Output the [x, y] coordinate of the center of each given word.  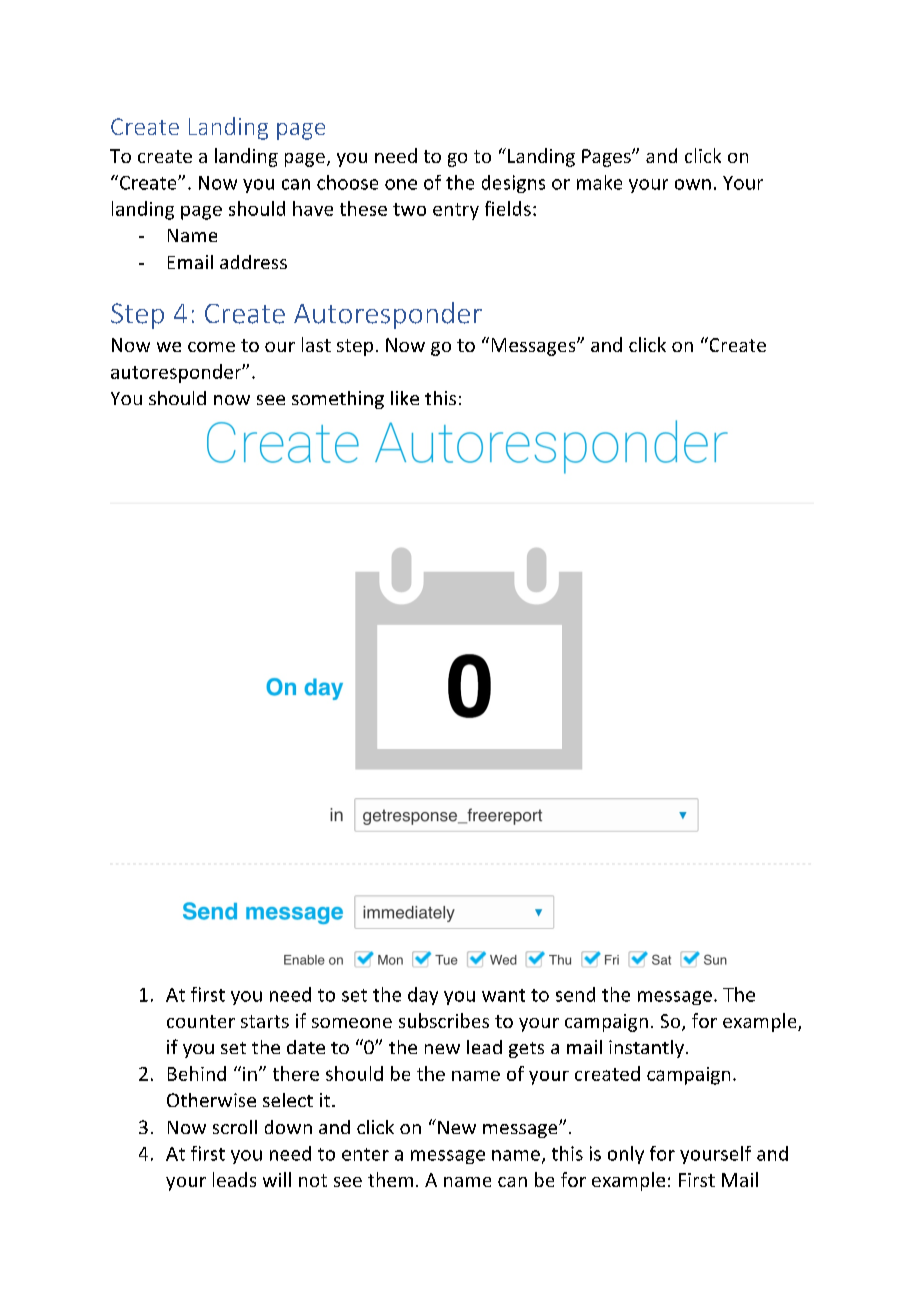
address [253, 262]
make [599, 182]
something [338, 400]
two [409, 209]
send [575, 994]
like [405, 398]
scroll [235, 1127]
